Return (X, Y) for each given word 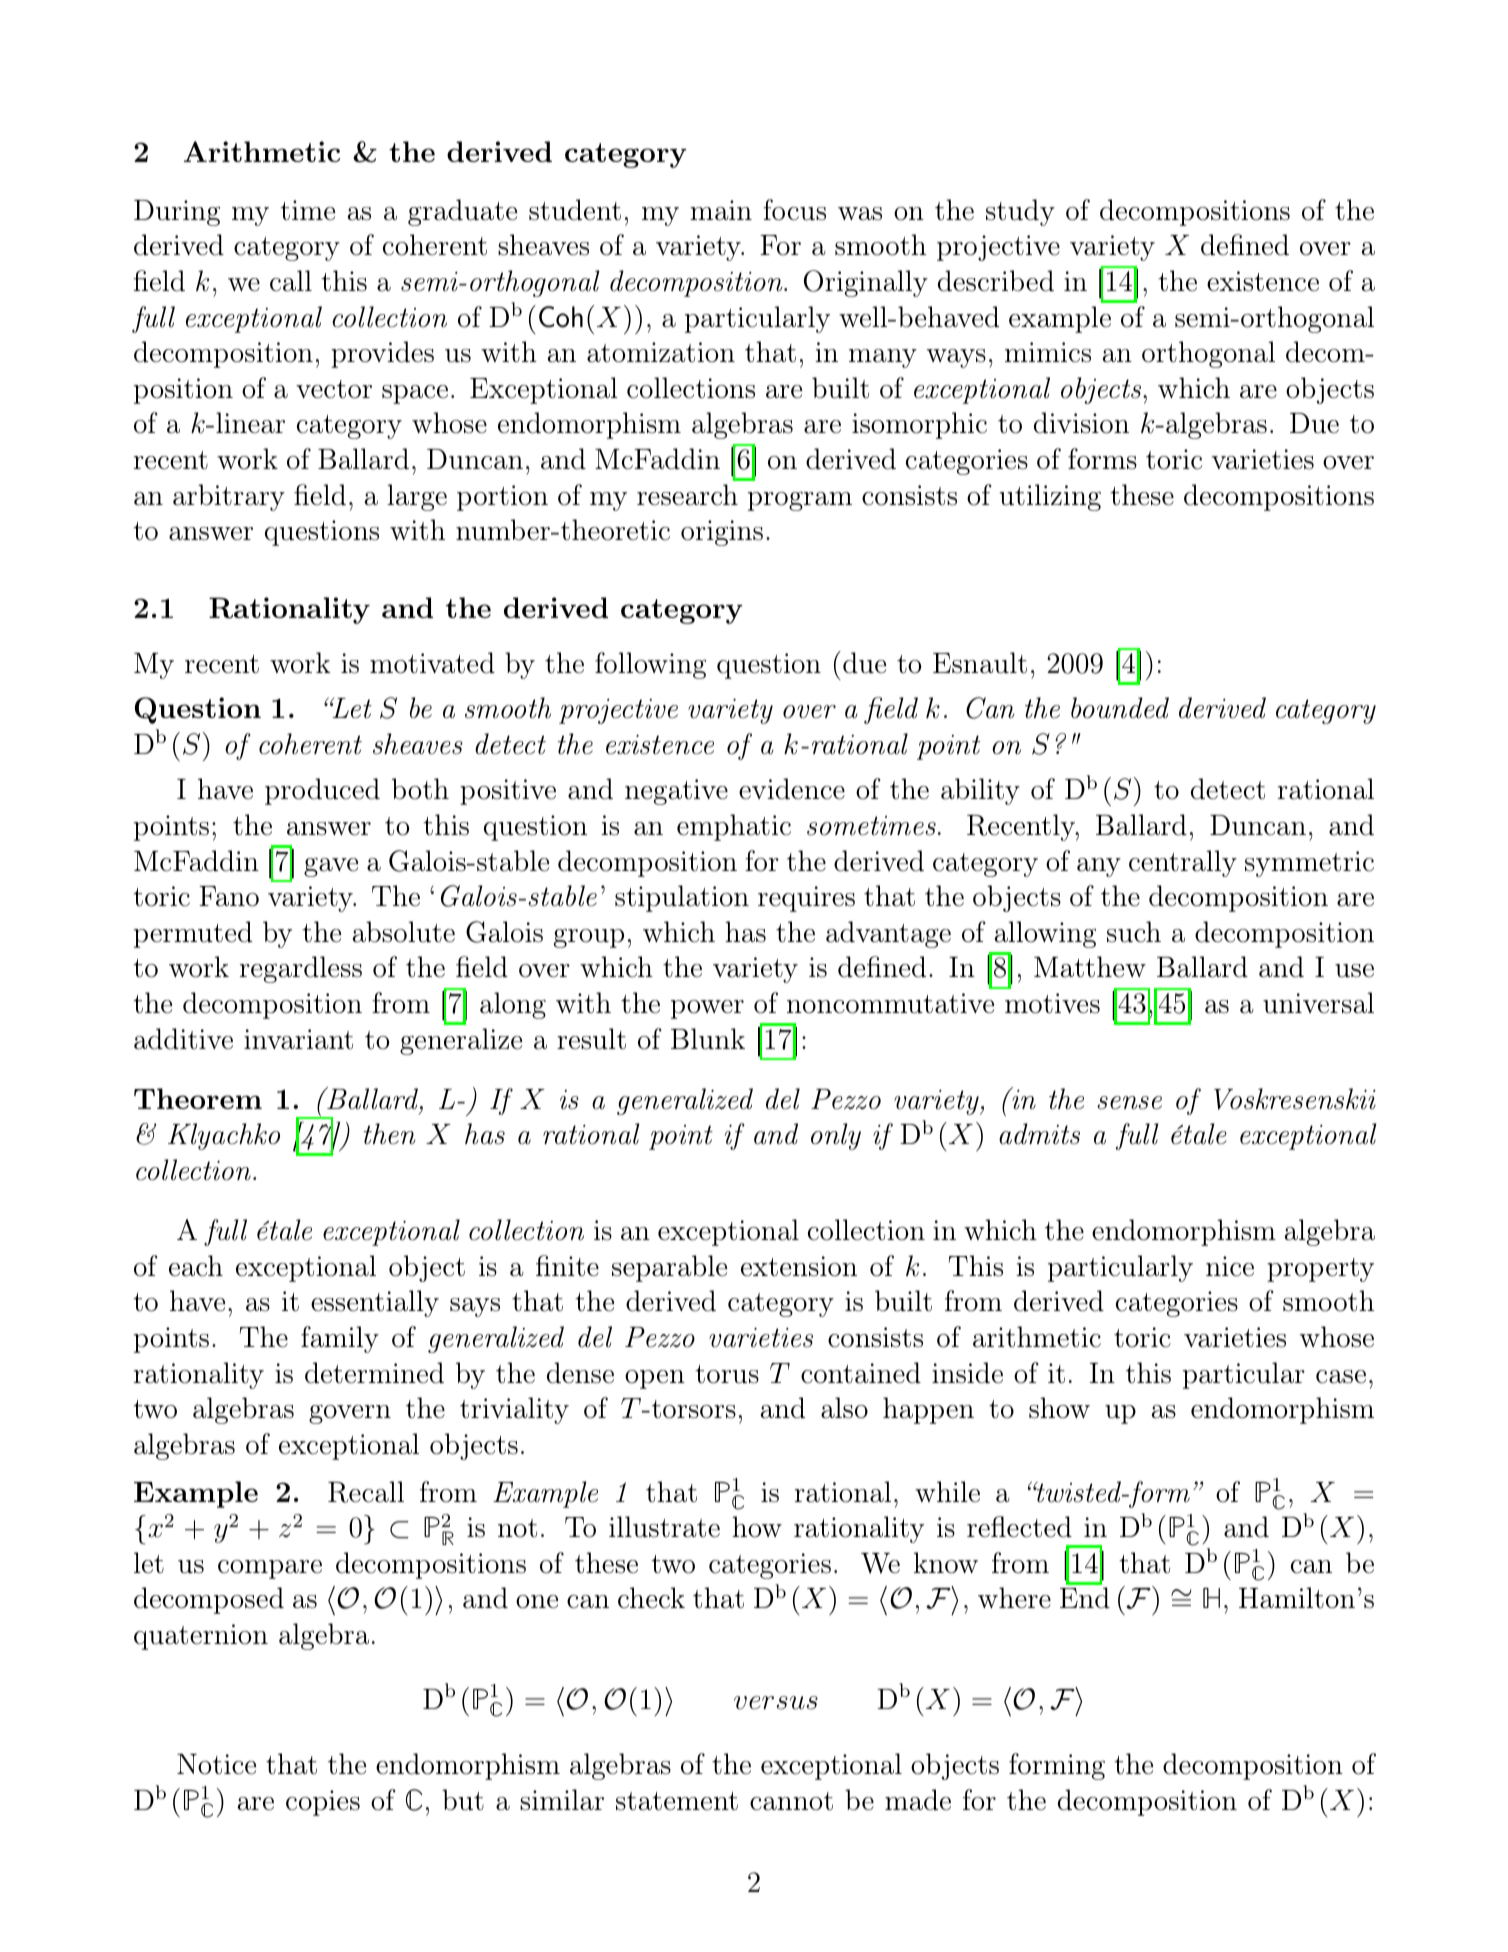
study (1020, 212)
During (177, 213)
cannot (791, 1801)
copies (323, 1803)
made (918, 1800)
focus (794, 210)
